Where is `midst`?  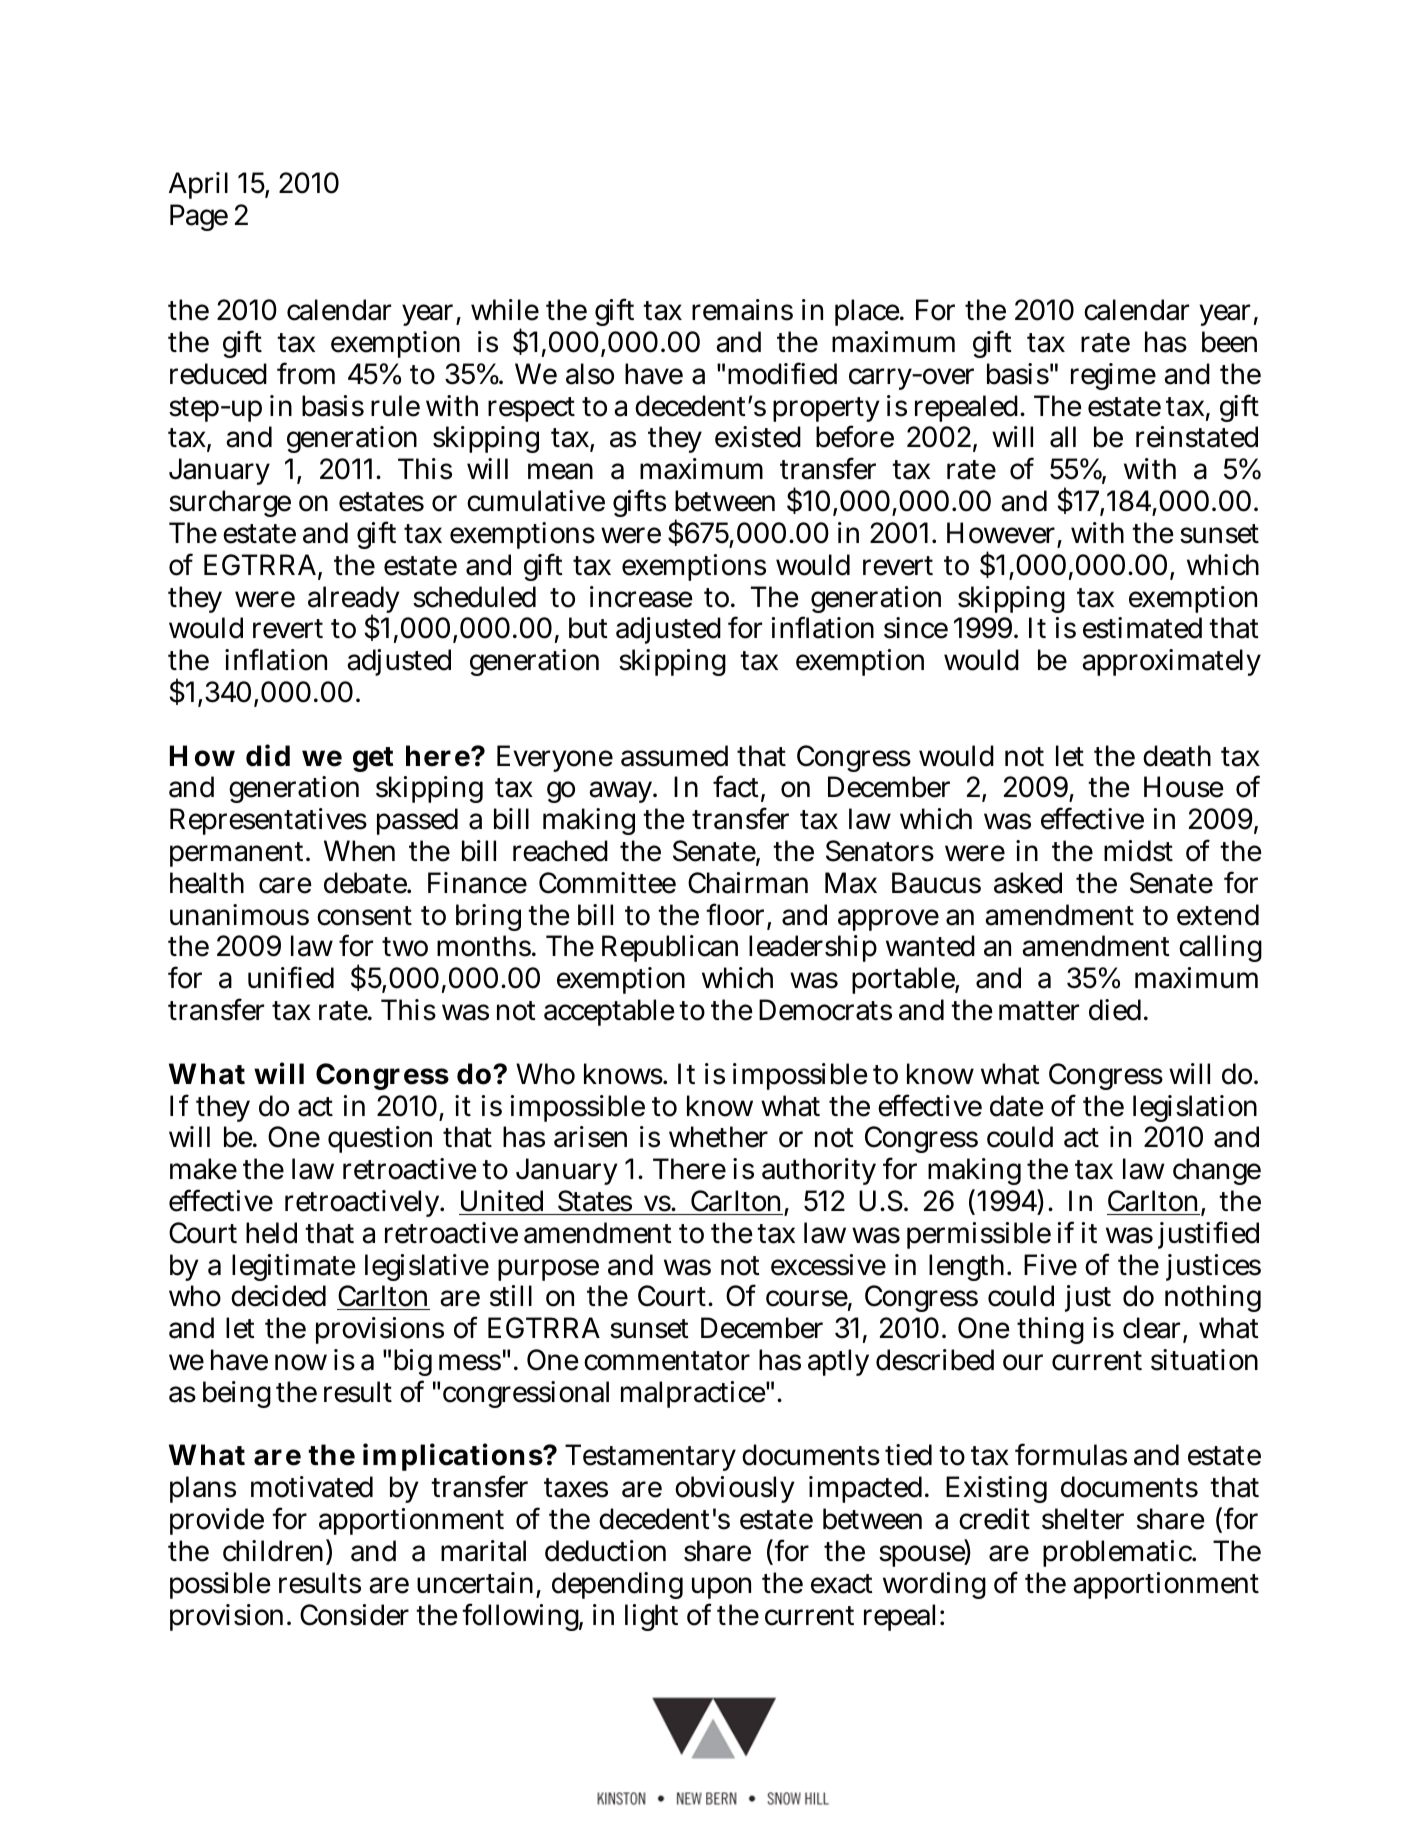 midst is located at coordinates (1138, 851).
